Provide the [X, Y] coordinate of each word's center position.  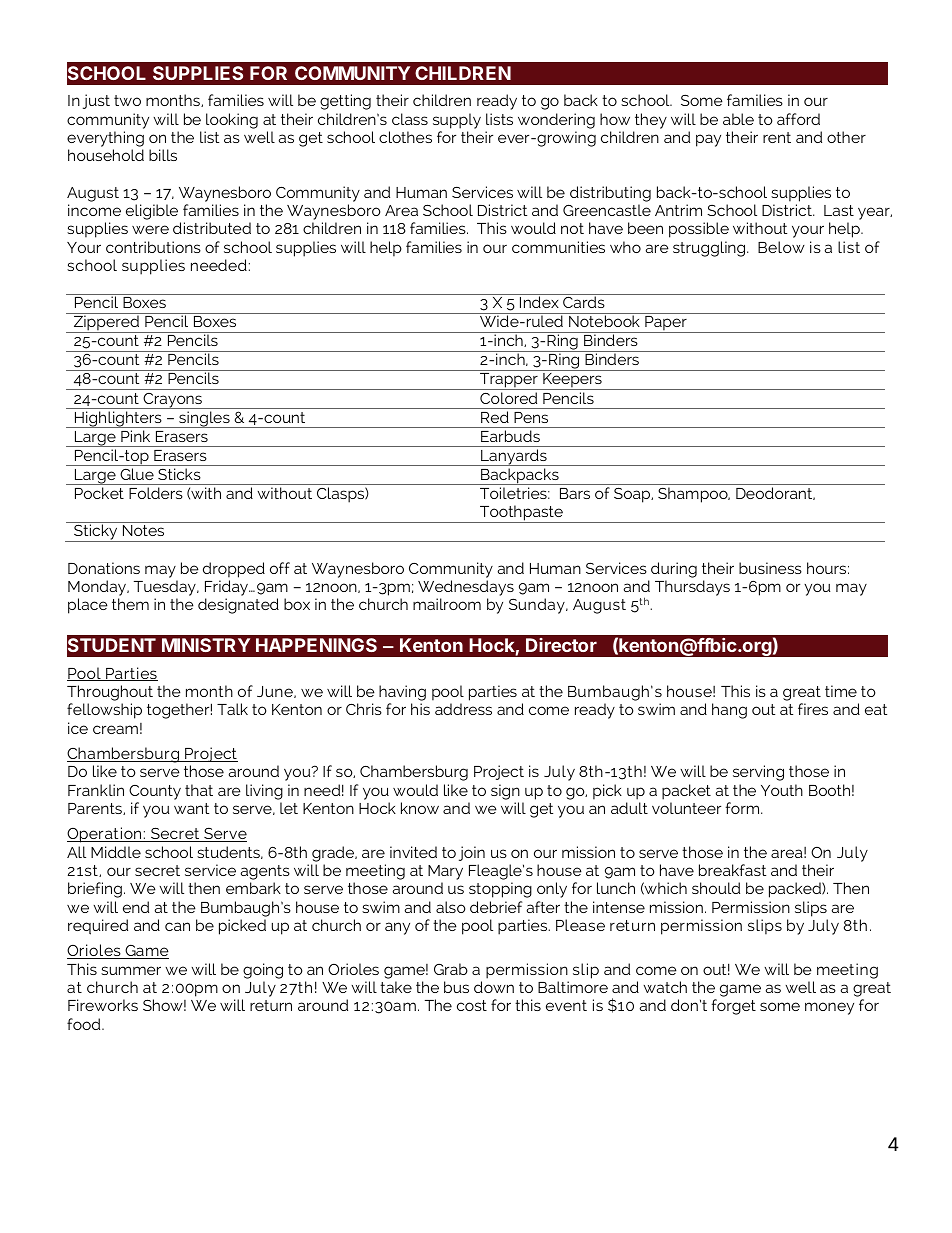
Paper [666, 324]
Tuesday [166, 588]
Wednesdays [466, 588]
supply [457, 121]
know [420, 808]
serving [758, 773]
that [199, 790]
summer [131, 970]
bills [163, 155]
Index [539, 302]
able [738, 119]
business [770, 568]
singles [204, 419]
